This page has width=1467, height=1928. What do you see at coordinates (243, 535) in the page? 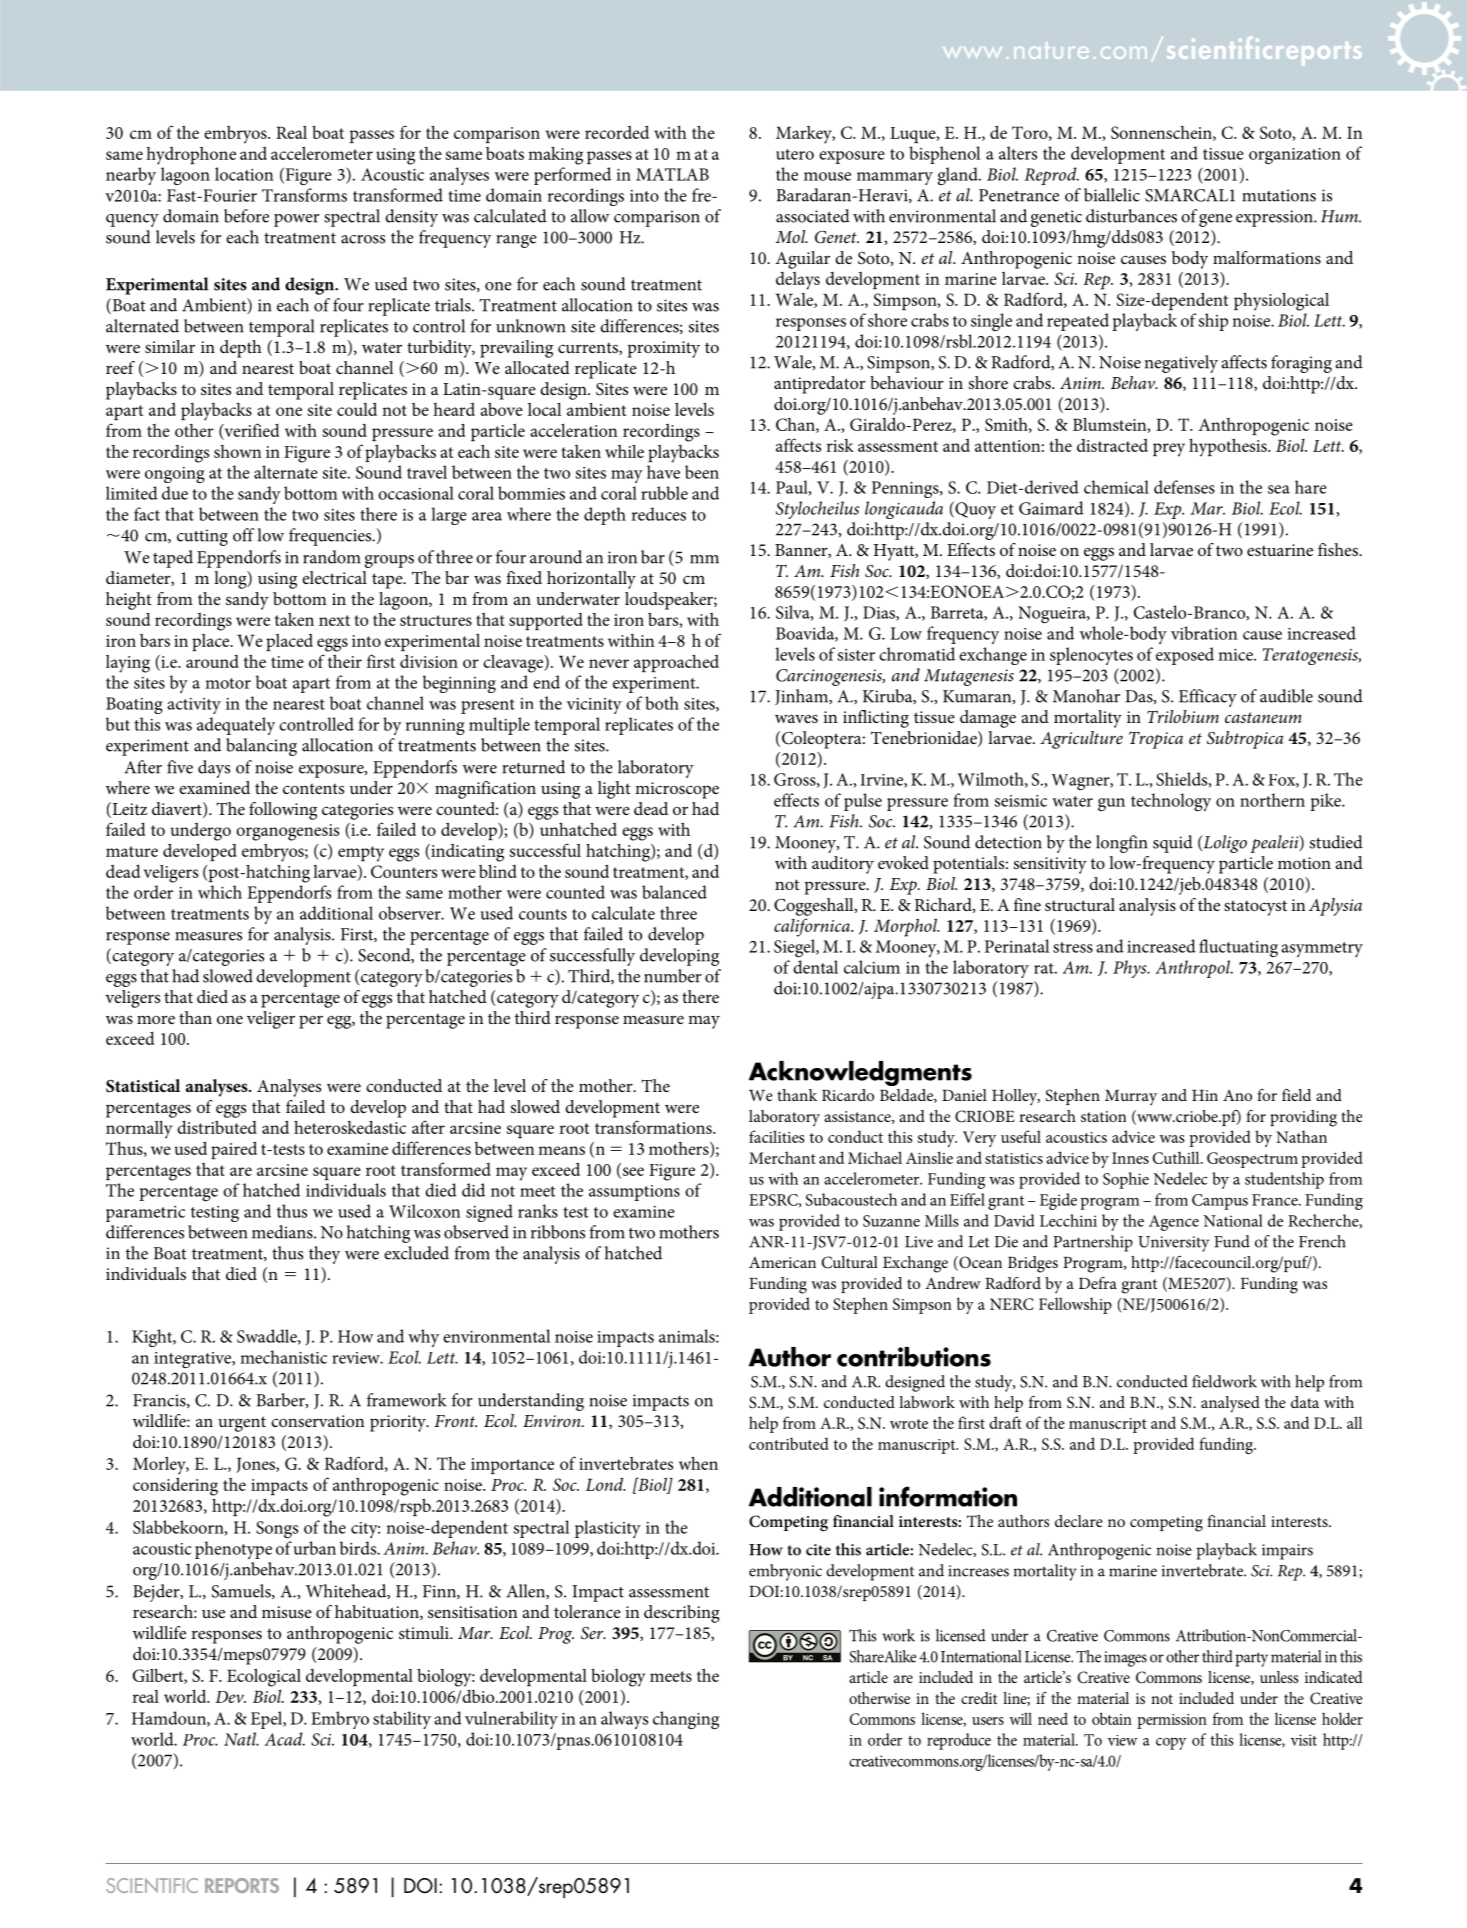
I see `off` at bounding box center [243, 535].
